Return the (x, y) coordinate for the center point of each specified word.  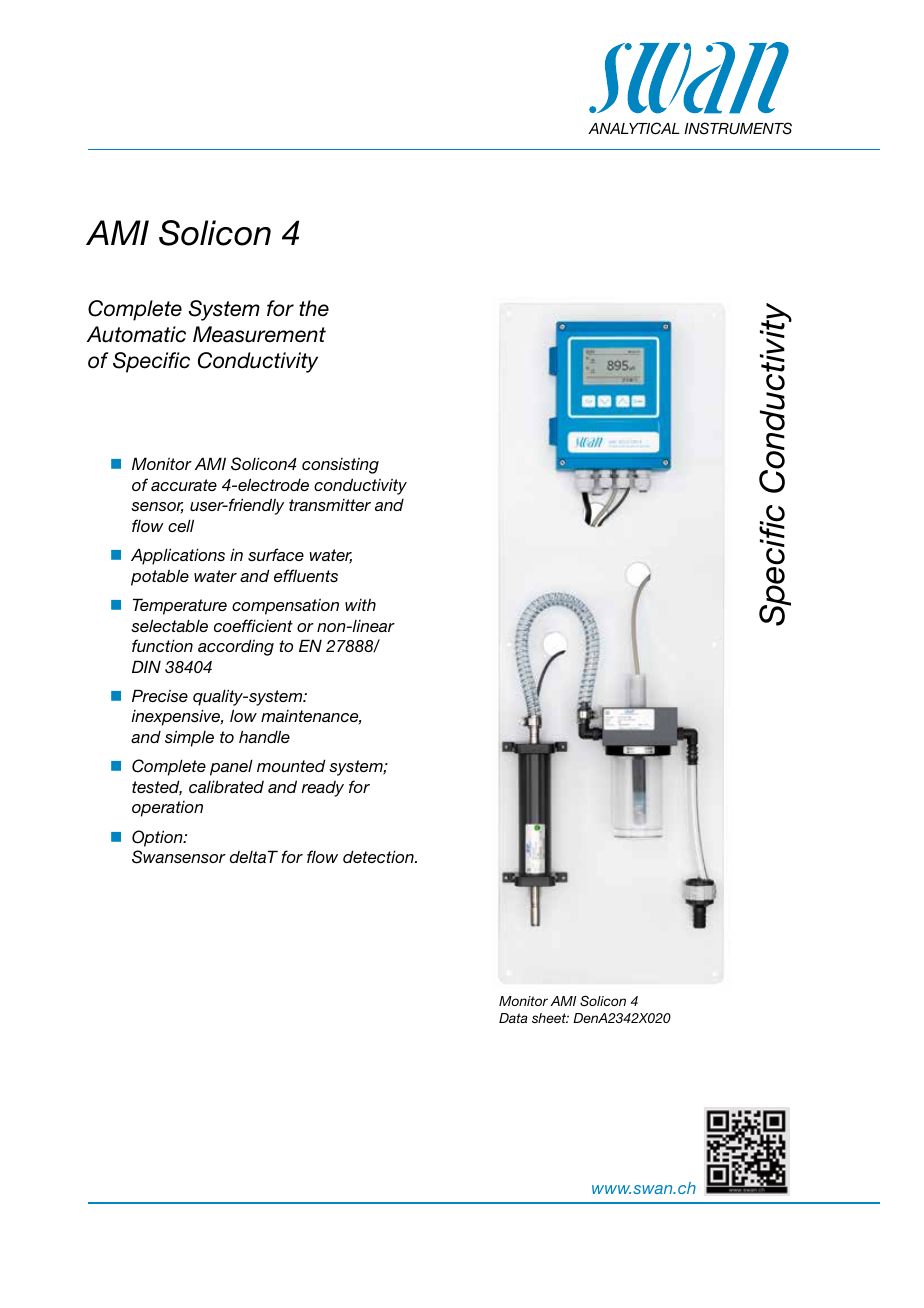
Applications (178, 556)
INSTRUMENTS (738, 128)
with (360, 605)
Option (158, 838)
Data (513, 1018)
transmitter (330, 505)
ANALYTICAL (634, 128)
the (314, 308)
